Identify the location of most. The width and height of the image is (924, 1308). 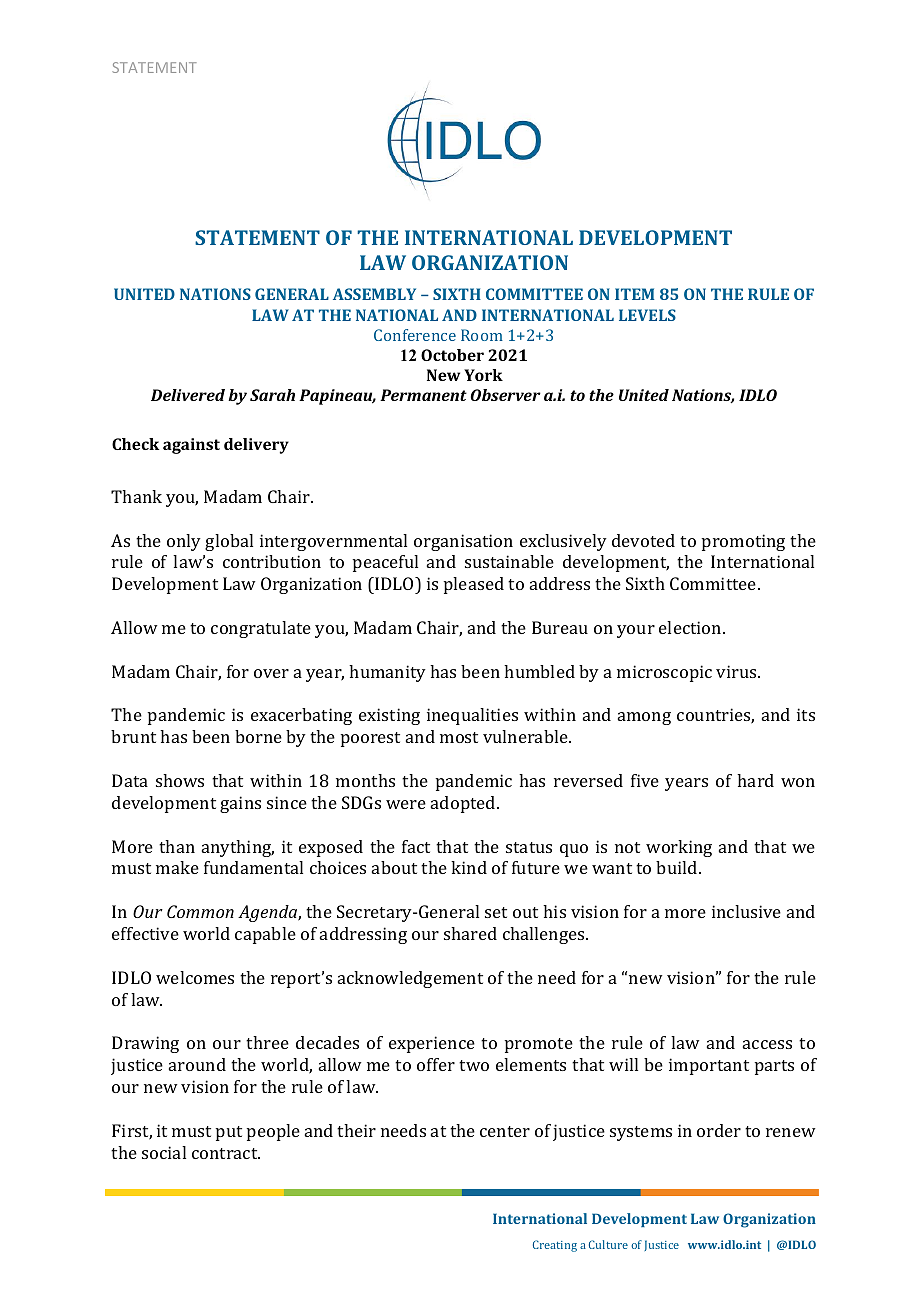
(459, 737).
